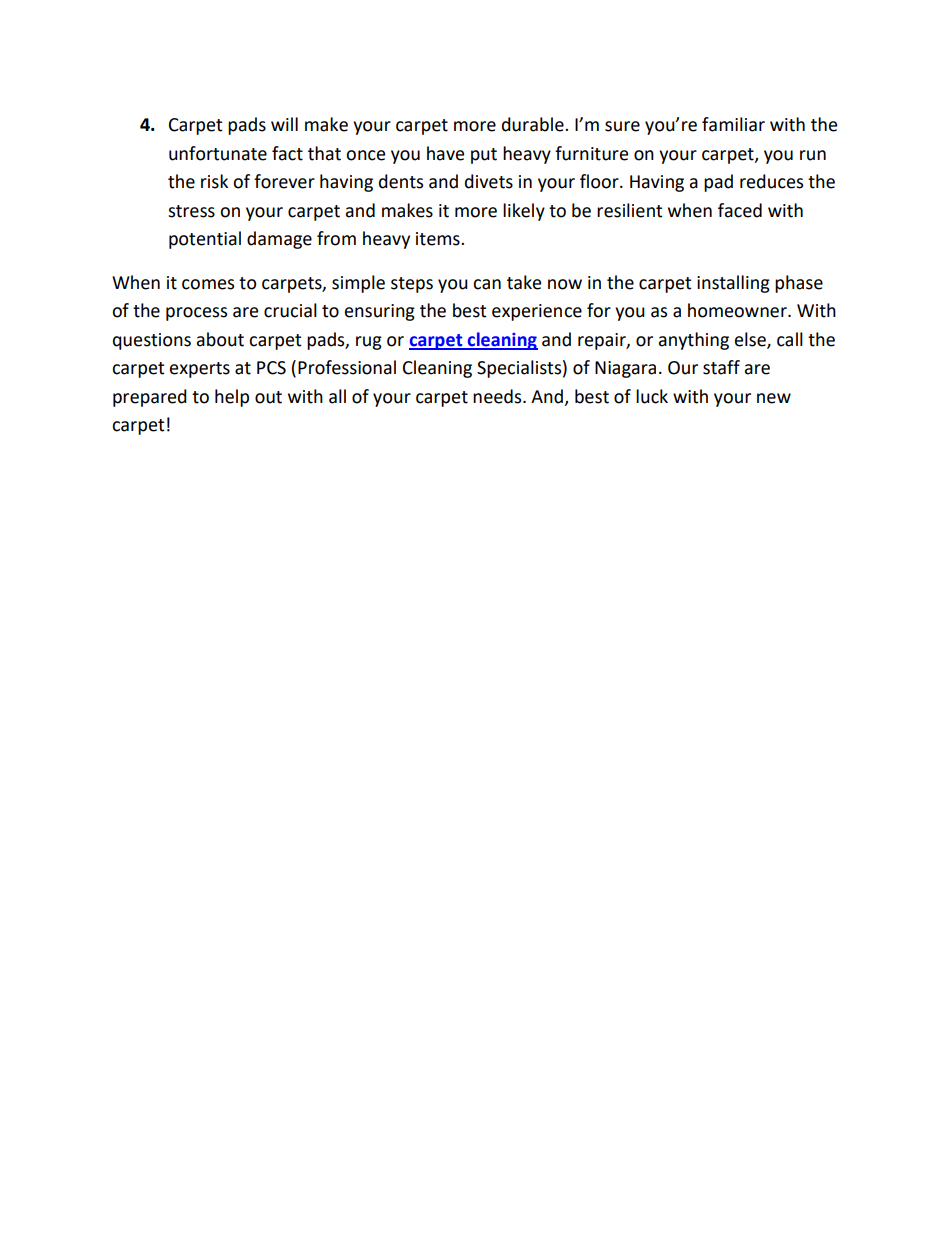 Image resolution: width=952 pixels, height=1233 pixels. Describe the element at coordinates (534, 124) in the page. I see `durable` at that location.
